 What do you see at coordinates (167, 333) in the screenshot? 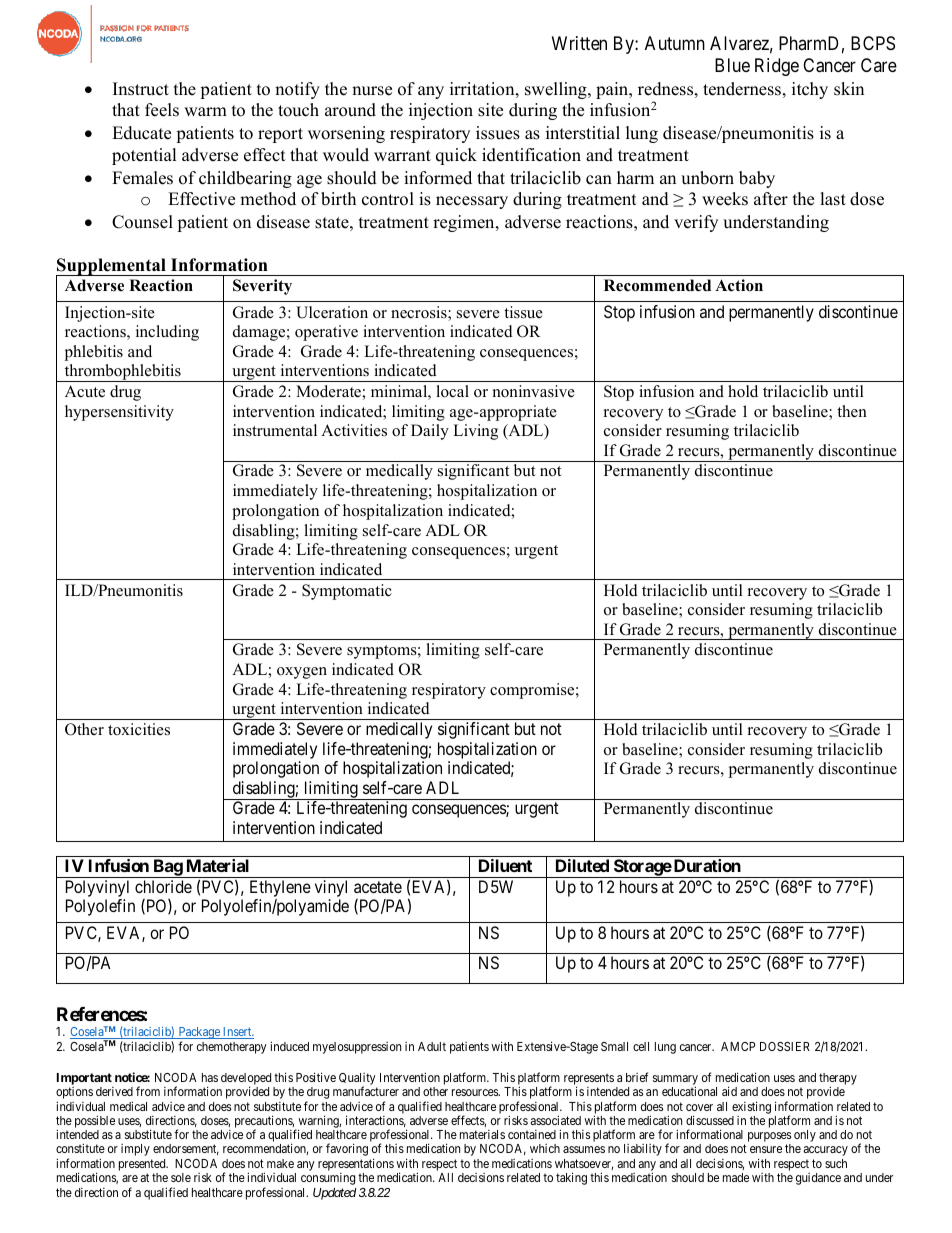
I see `including` at bounding box center [167, 333].
